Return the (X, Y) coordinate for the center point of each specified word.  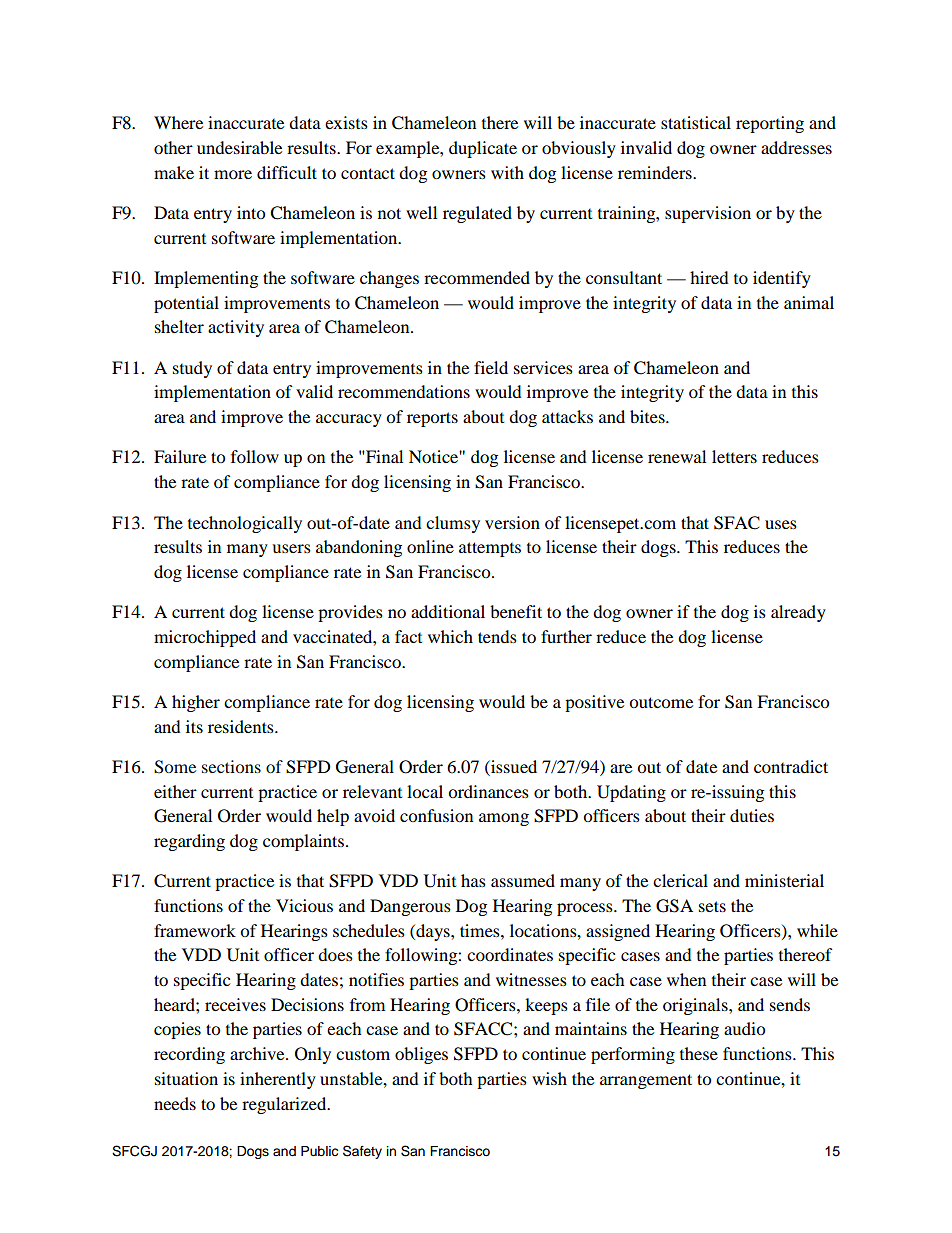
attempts (490, 549)
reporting (770, 124)
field (491, 367)
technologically (245, 524)
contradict (791, 766)
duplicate (483, 149)
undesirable (239, 147)
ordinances (488, 791)
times (481, 930)
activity (236, 328)
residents (242, 726)
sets (712, 906)
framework (195, 930)
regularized (285, 1105)
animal (809, 302)
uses (781, 524)
